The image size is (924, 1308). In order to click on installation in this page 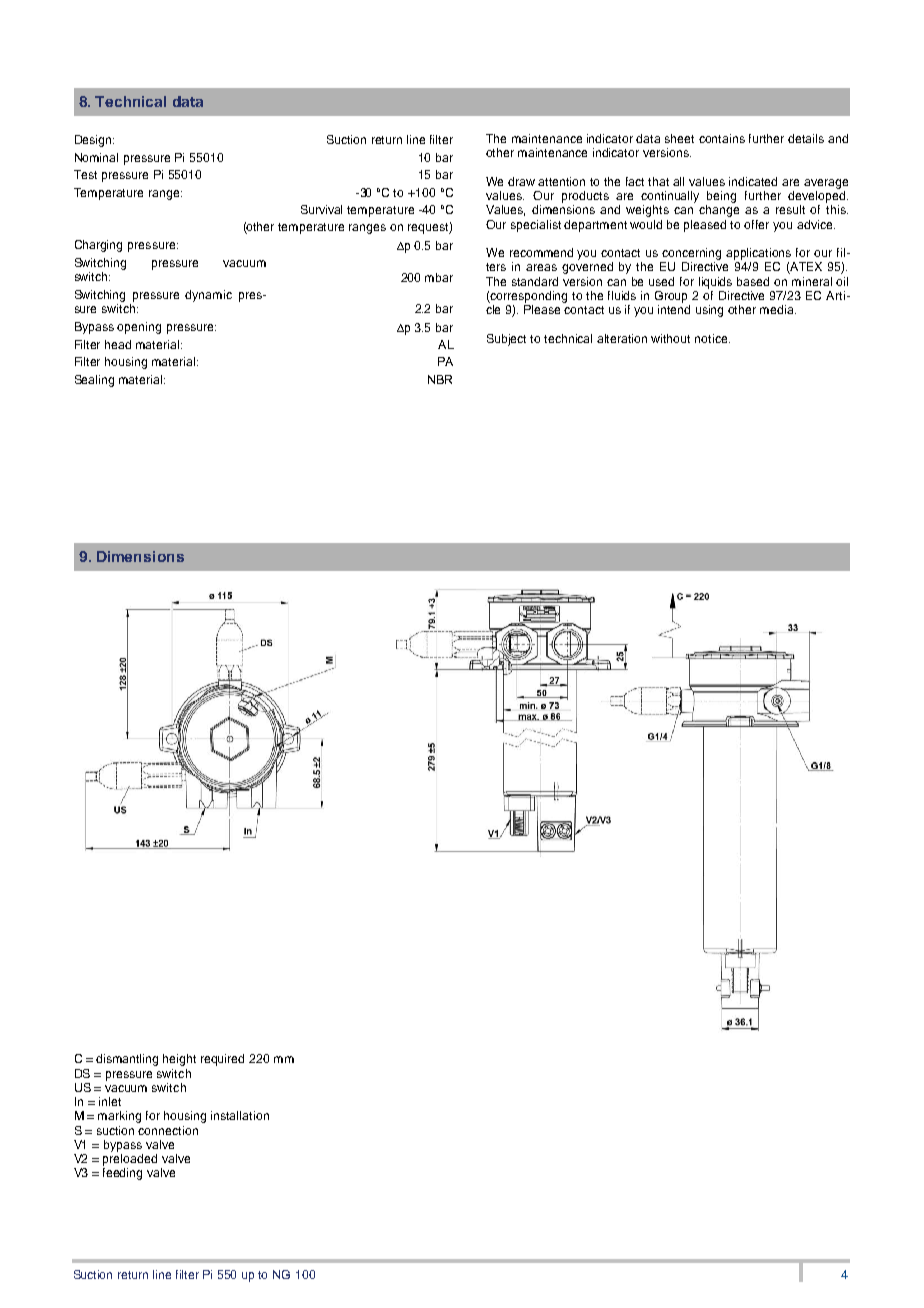, I will do `click(240, 1115)`.
